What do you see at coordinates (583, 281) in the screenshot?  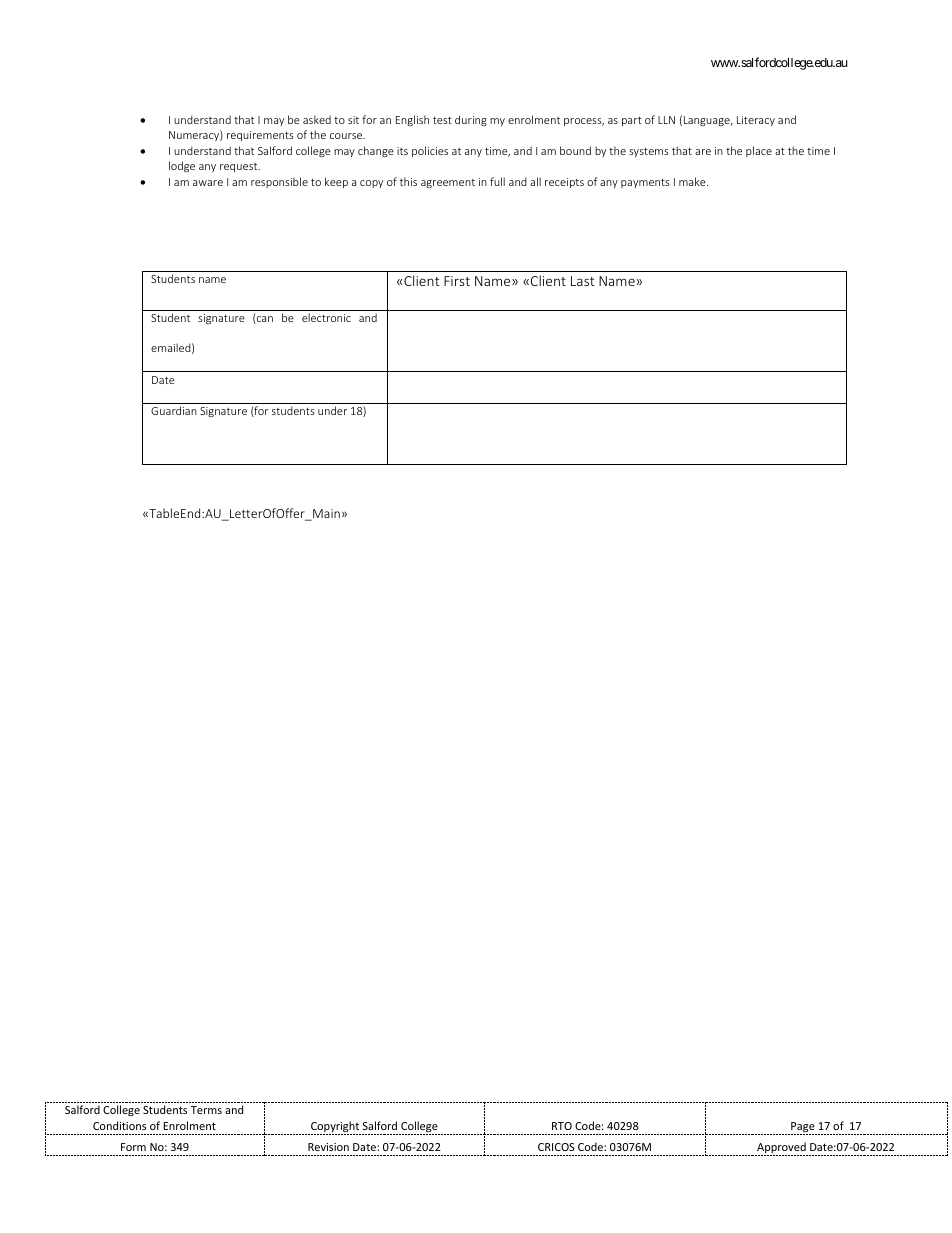 I see `Last` at bounding box center [583, 281].
